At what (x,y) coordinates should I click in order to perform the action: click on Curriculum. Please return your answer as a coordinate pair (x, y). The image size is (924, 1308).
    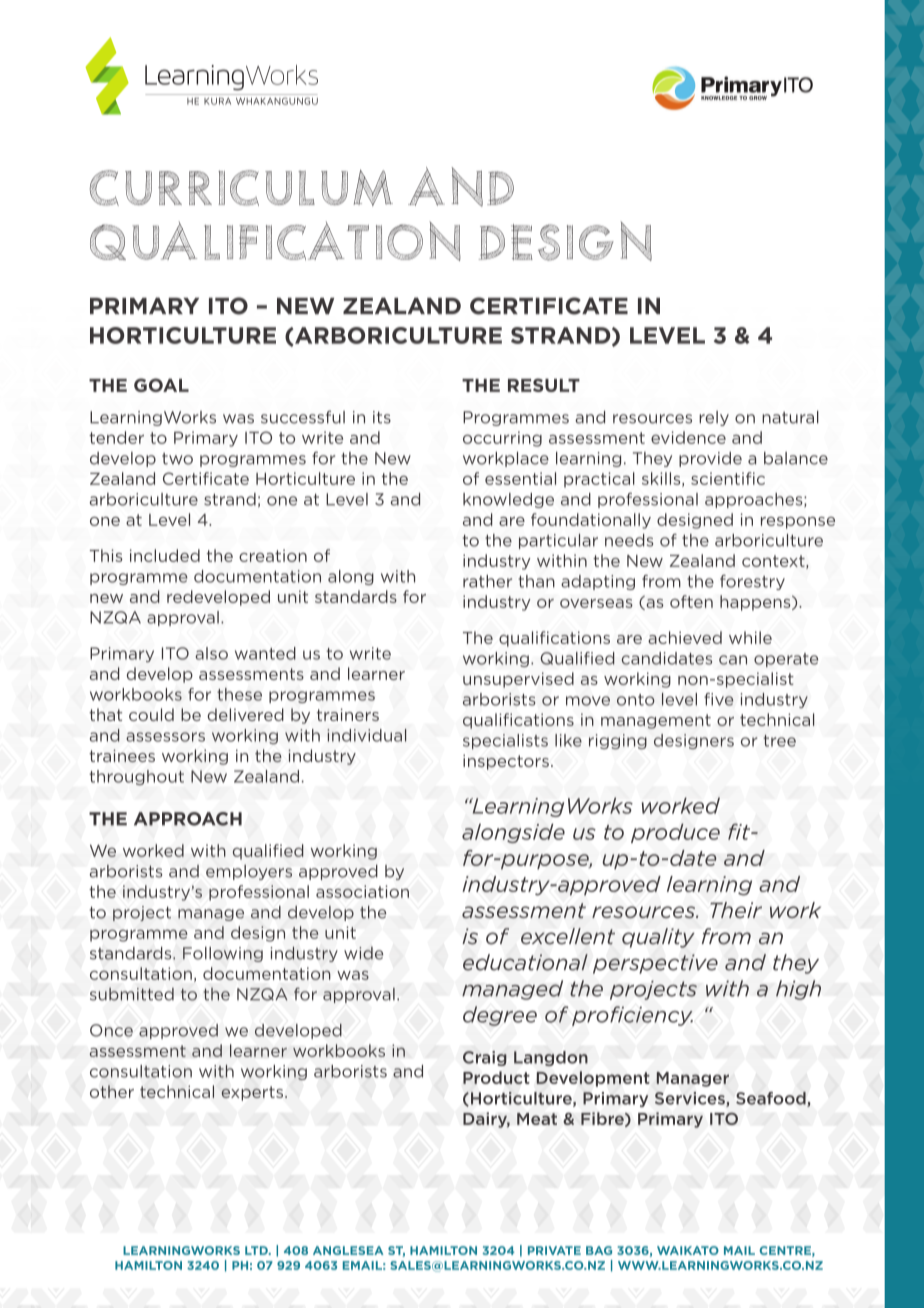
    Looking at the image, I should click on (241, 188).
